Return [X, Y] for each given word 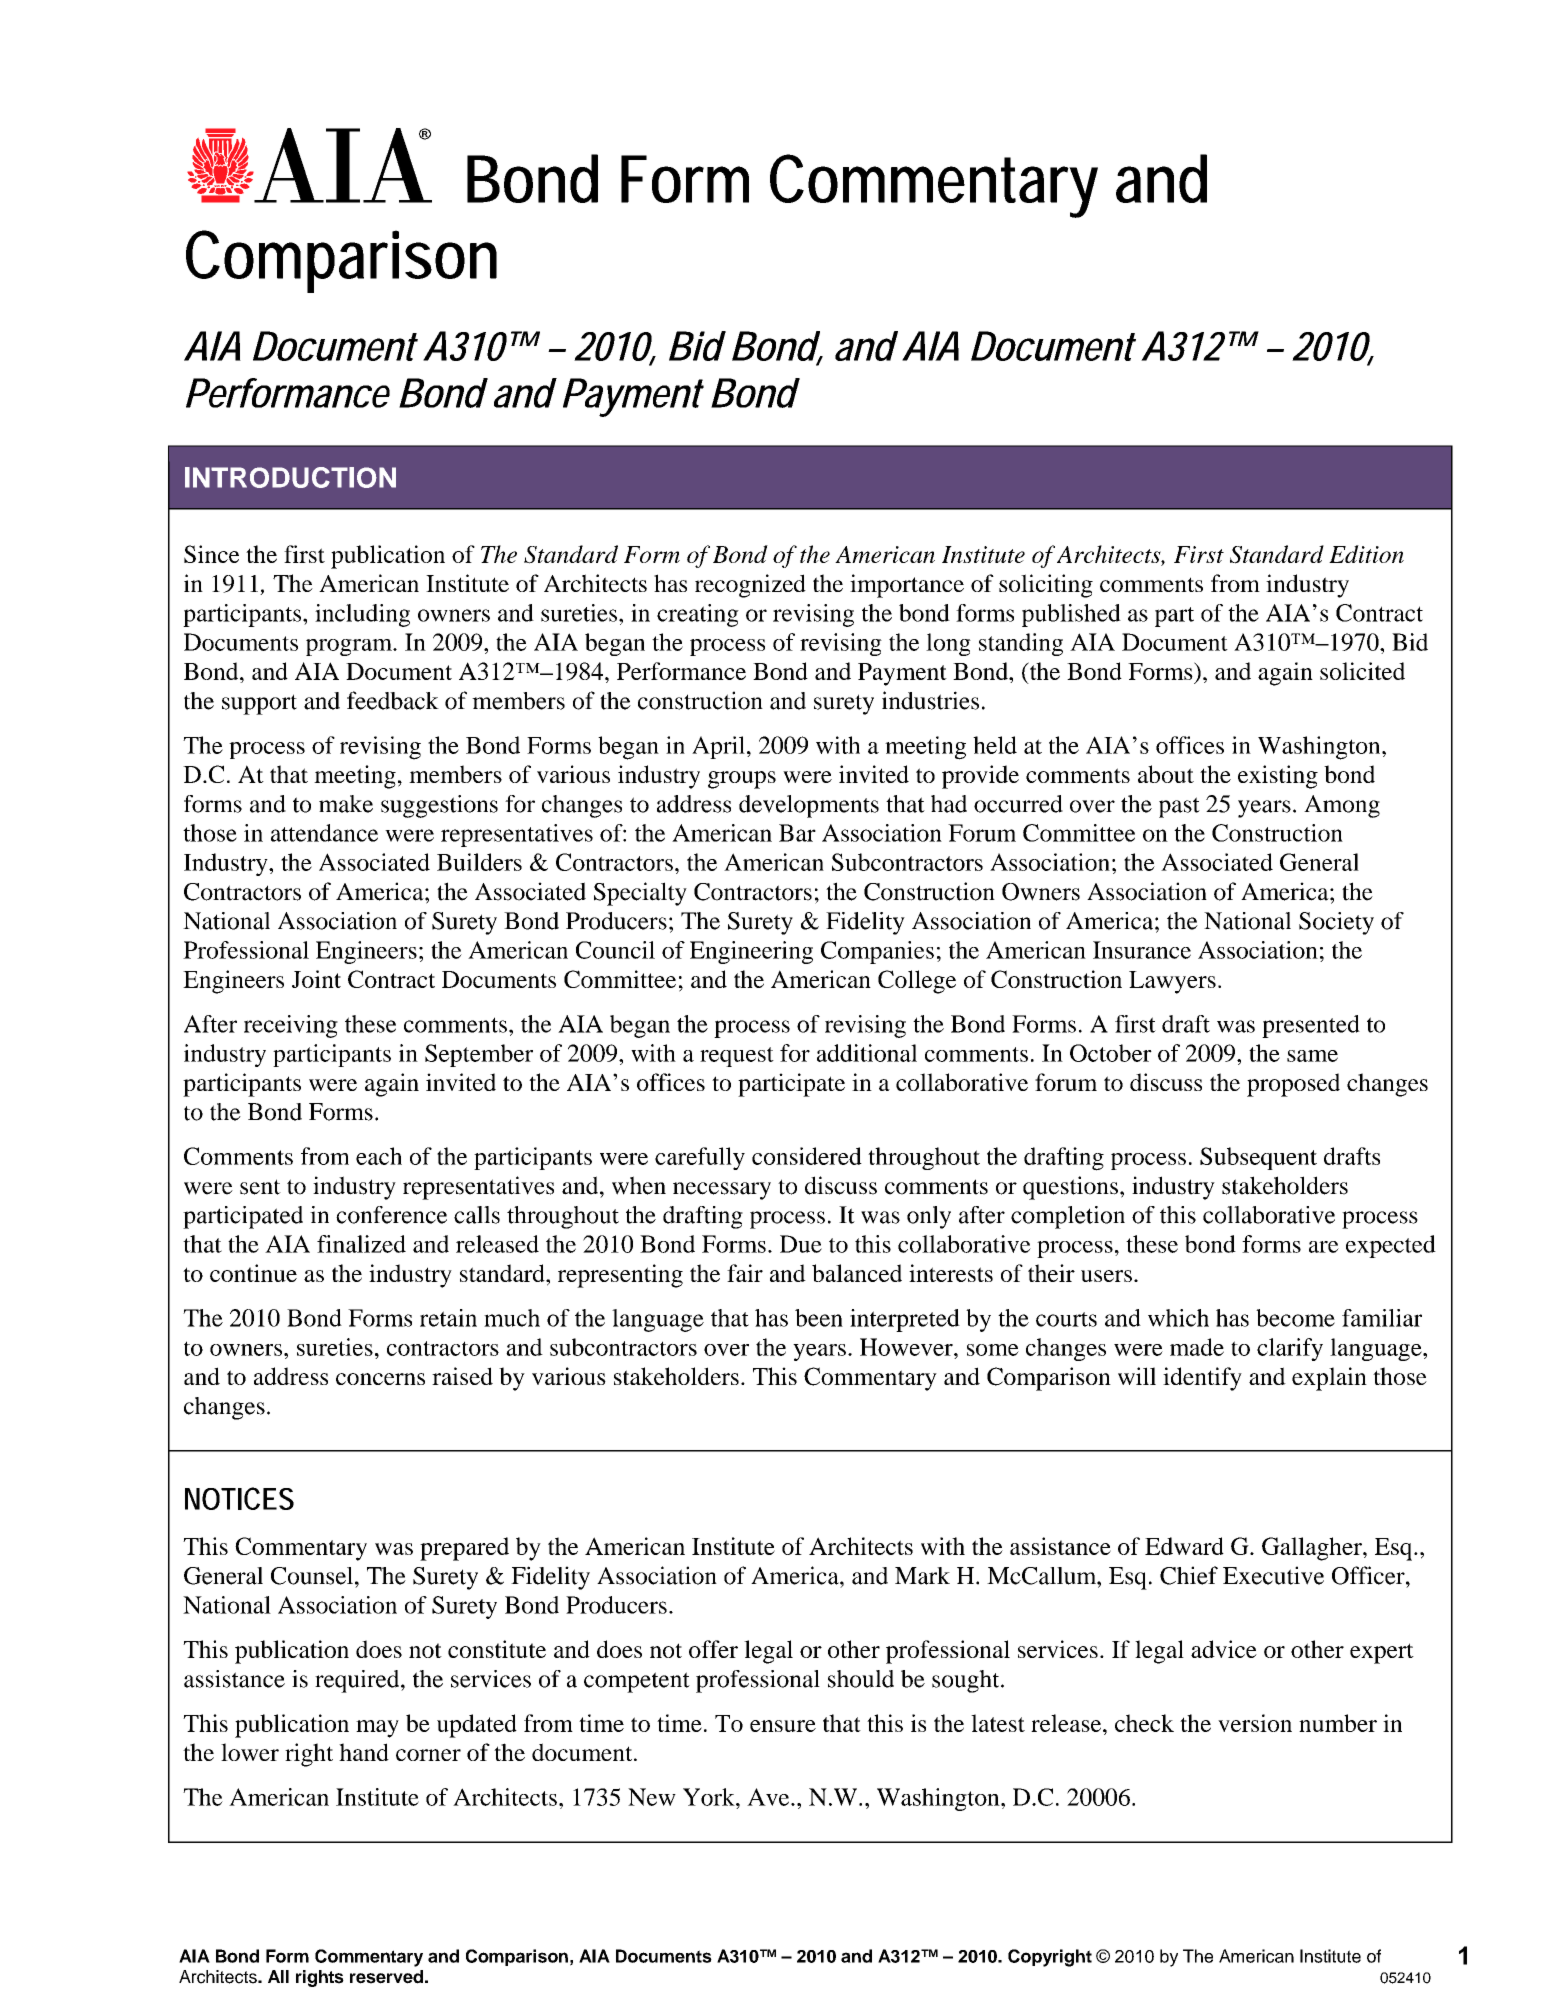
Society [1336, 923]
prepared [464, 1549]
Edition [1366, 554]
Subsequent [1258, 1158]
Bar [797, 833]
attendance [324, 833]
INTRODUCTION [290, 477]
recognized [750, 586]
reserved [386, 1977]
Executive [1273, 1575]
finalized [361, 1244]
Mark [922, 1576]
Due [801, 1244]
